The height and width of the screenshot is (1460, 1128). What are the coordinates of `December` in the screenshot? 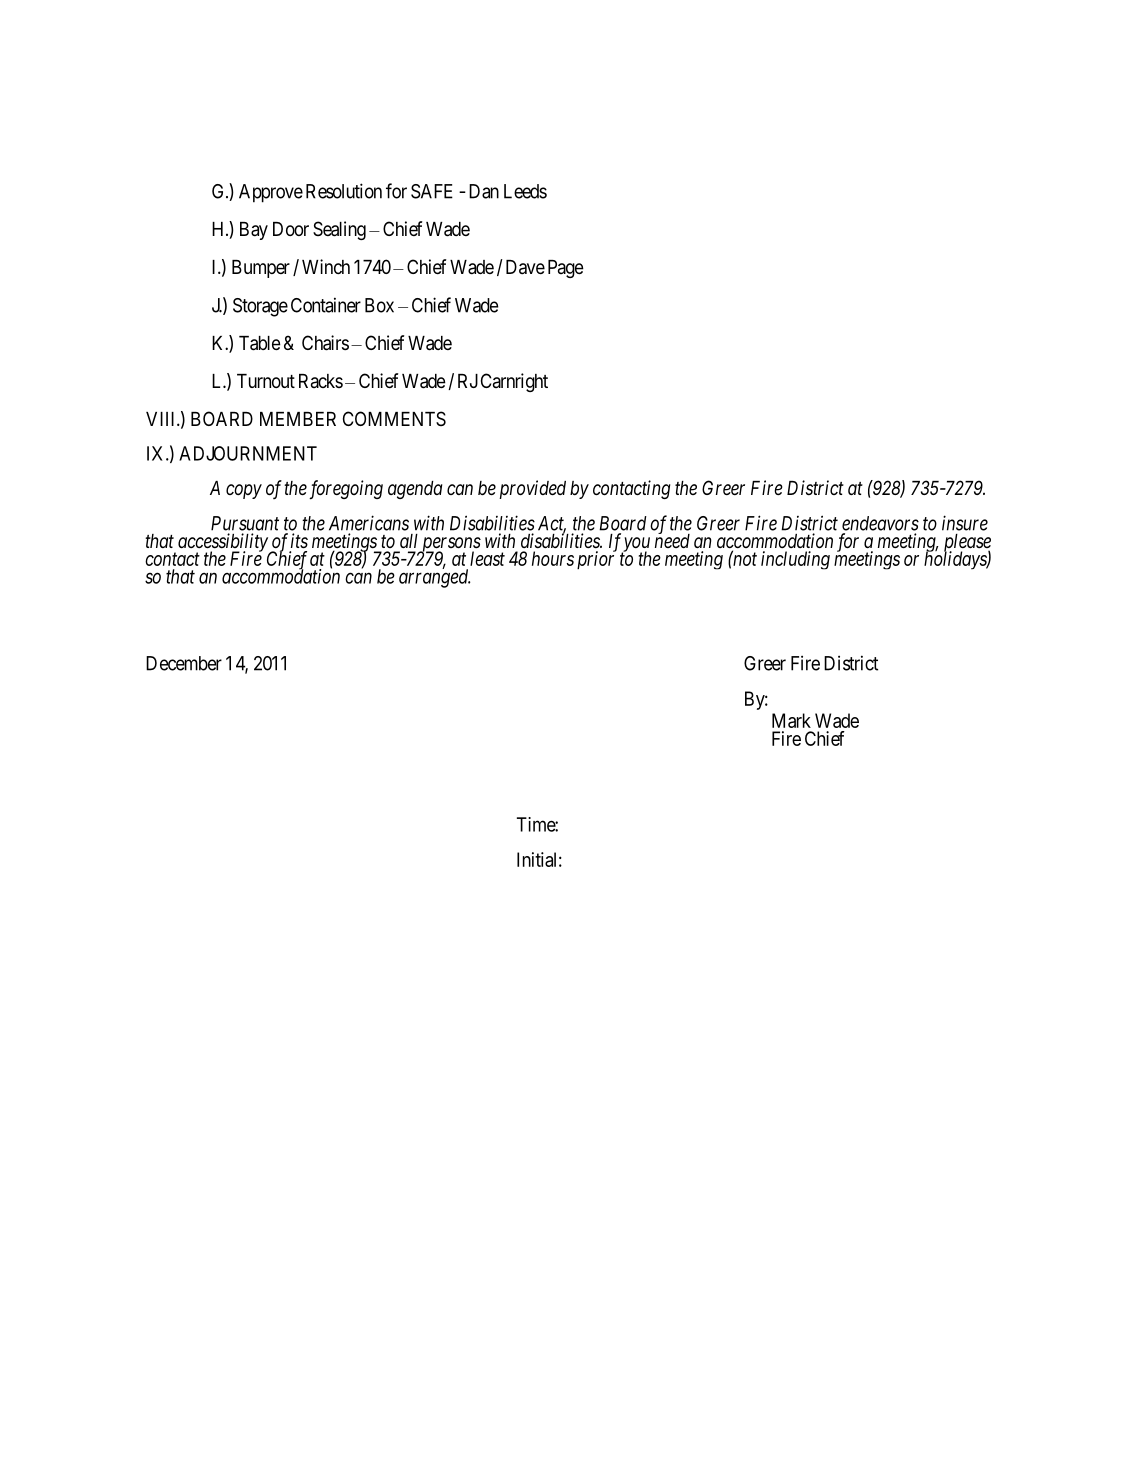 It's located at (184, 663).
